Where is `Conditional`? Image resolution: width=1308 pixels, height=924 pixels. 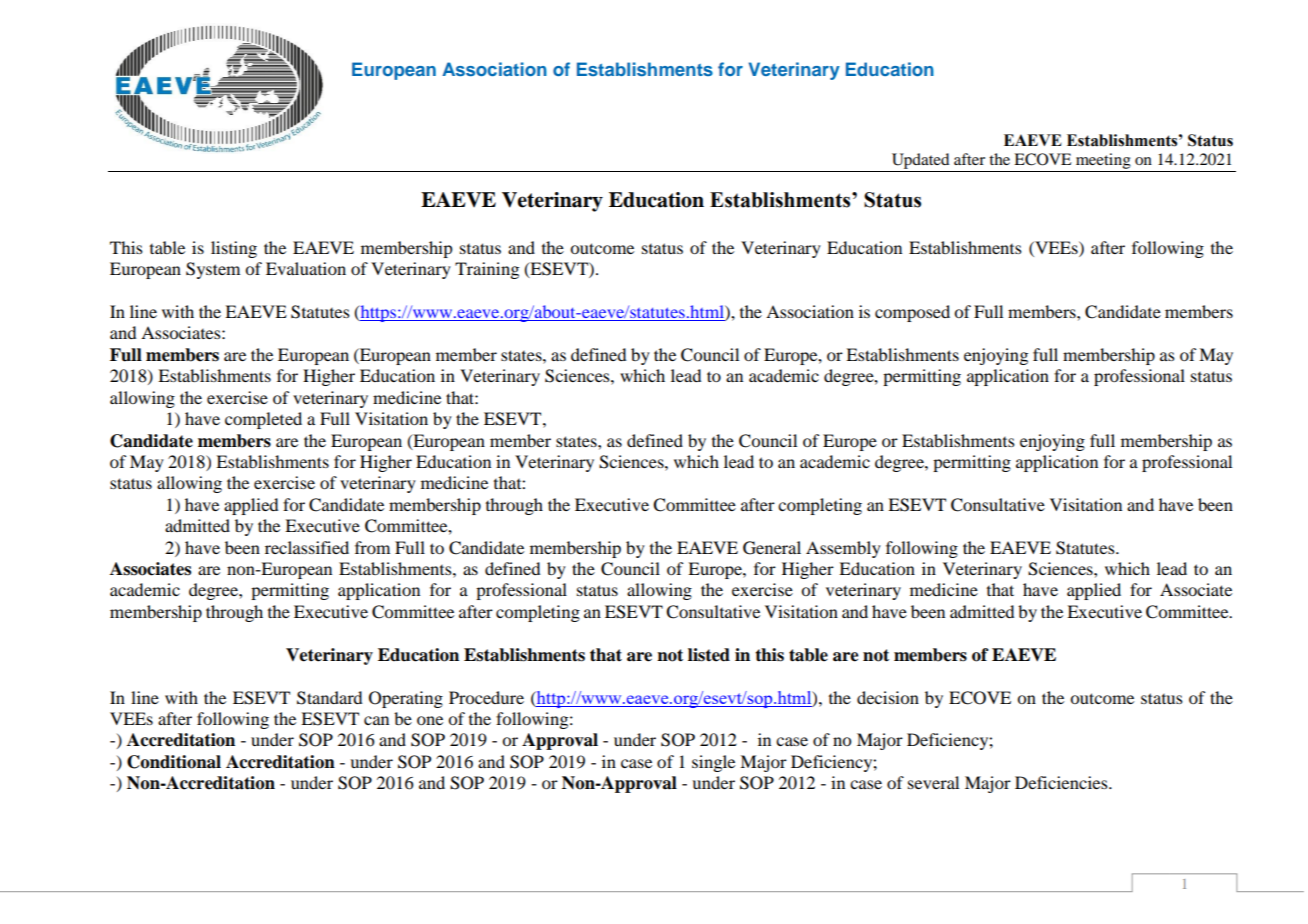 Conditional is located at coordinates (174, 762).
